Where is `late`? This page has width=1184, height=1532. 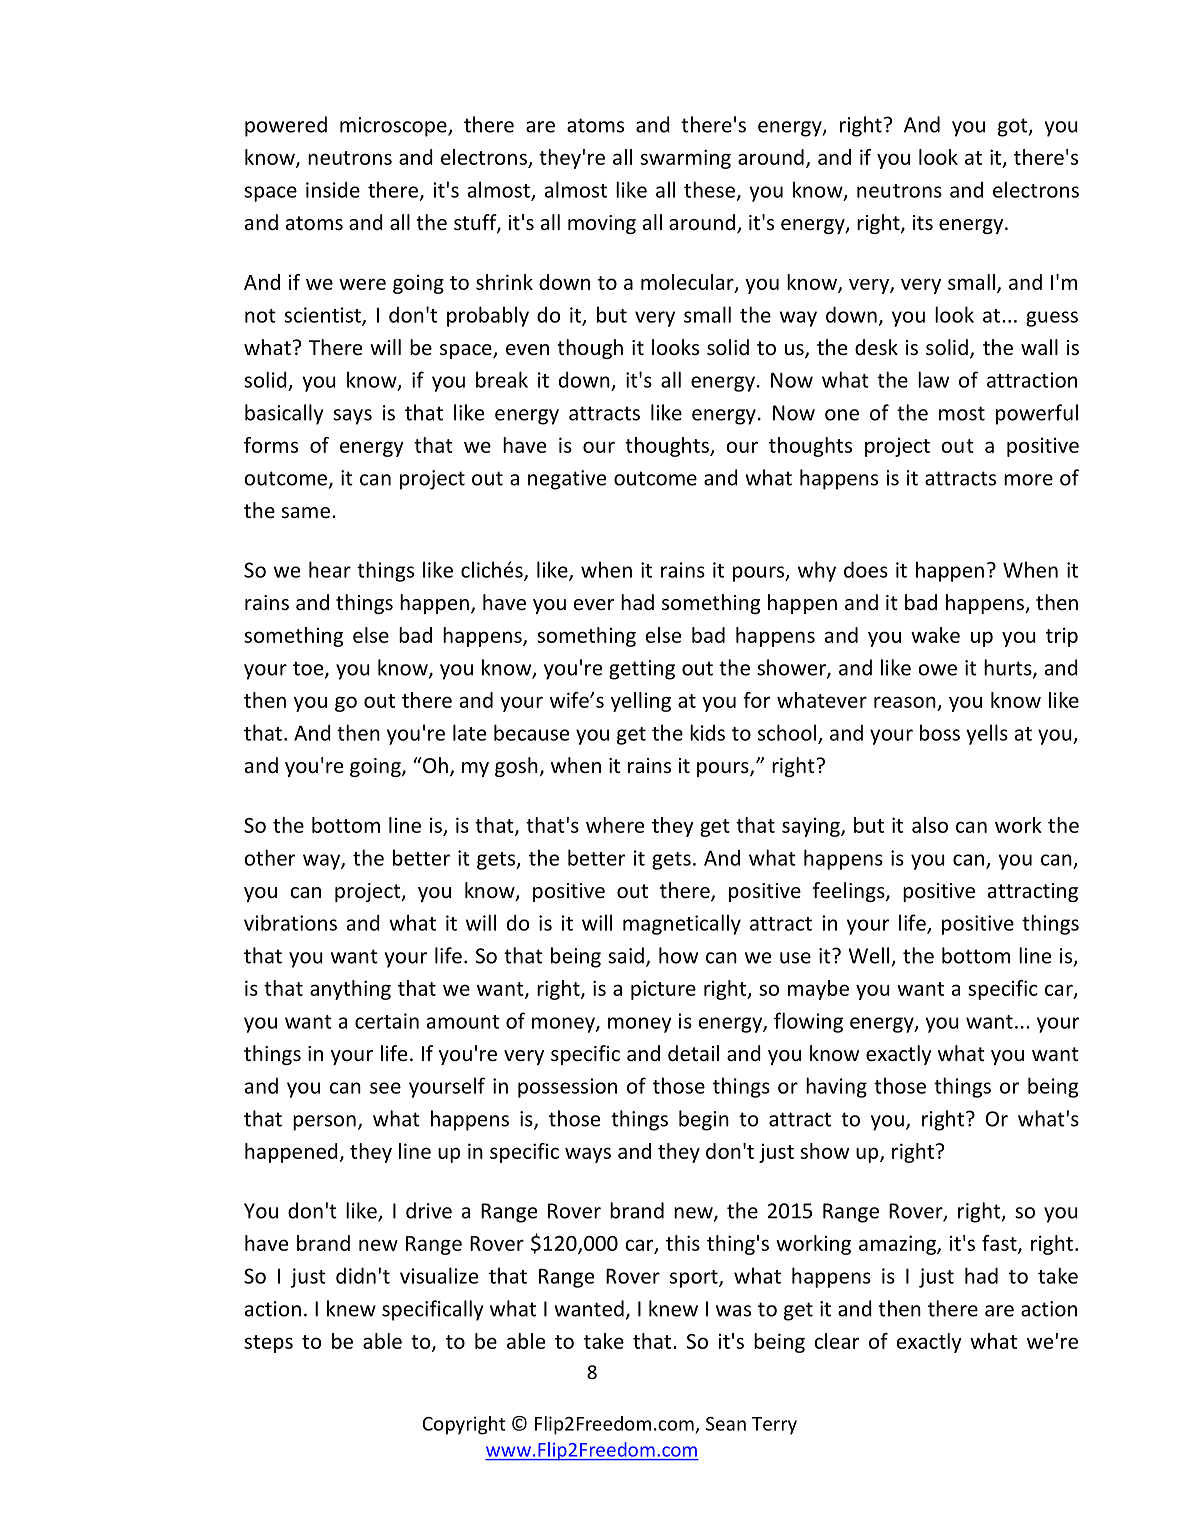
late is located at coordinates (469, 732).
